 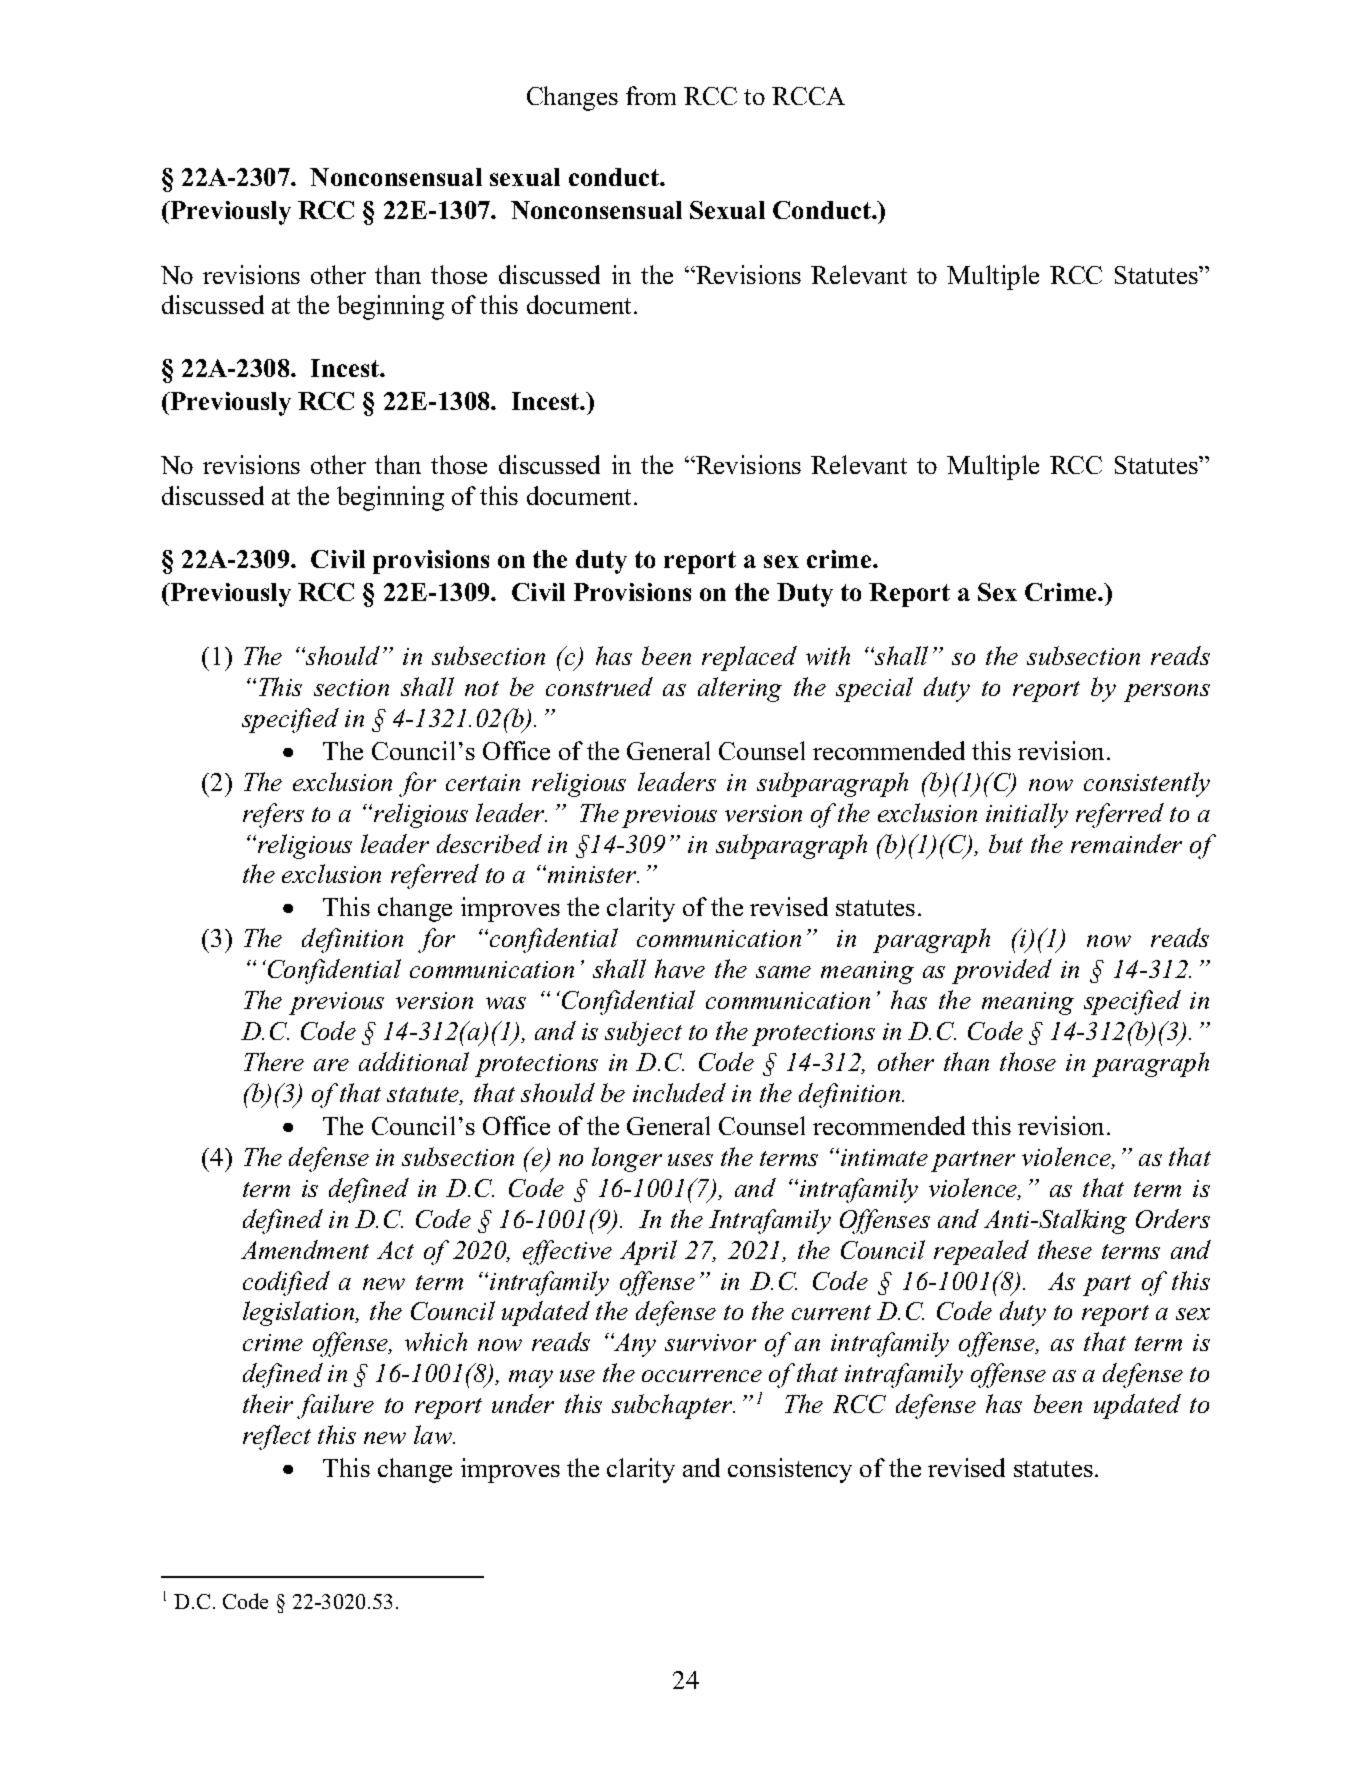 What do you see at coordinates (1065, 1249) in the screenshot?
I see `these` at bounding box center [1065, 1249].
